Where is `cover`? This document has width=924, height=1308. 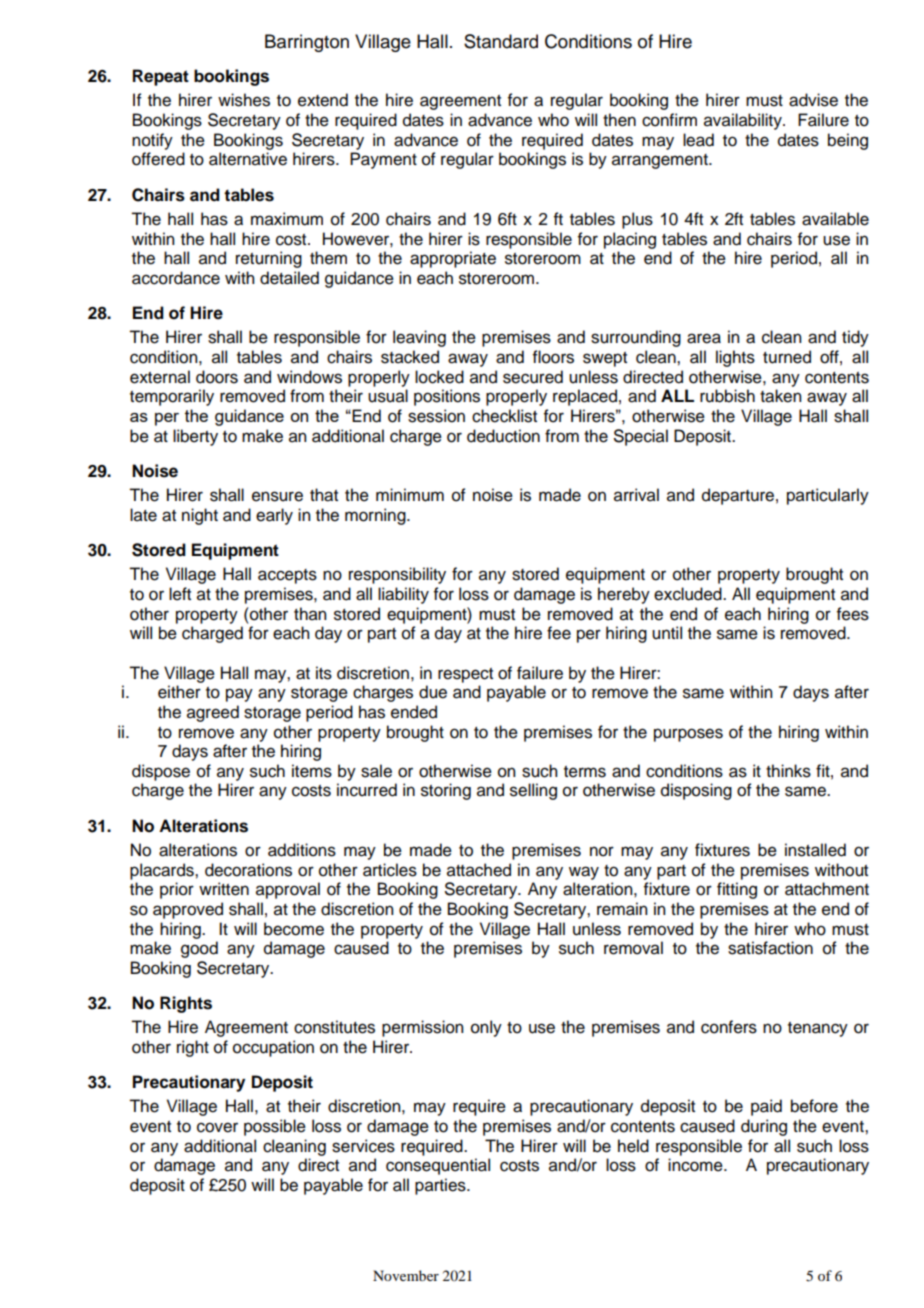
cover is located at coordinates (217, 1127).
